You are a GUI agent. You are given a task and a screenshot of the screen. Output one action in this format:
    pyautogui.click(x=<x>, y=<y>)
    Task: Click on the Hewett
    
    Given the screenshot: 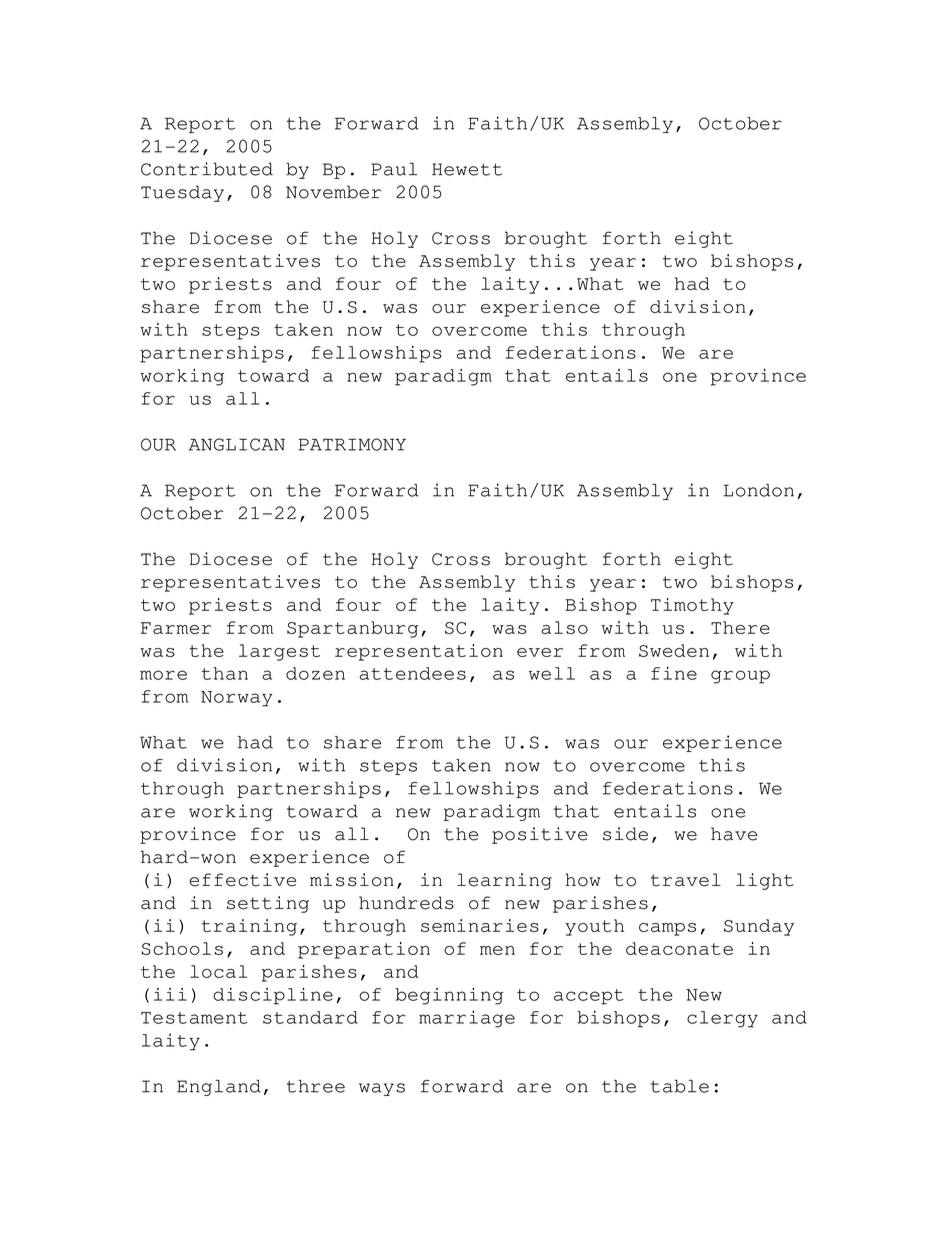 What is the action you would take?
    pyautogui.click(x=467, y=169)
